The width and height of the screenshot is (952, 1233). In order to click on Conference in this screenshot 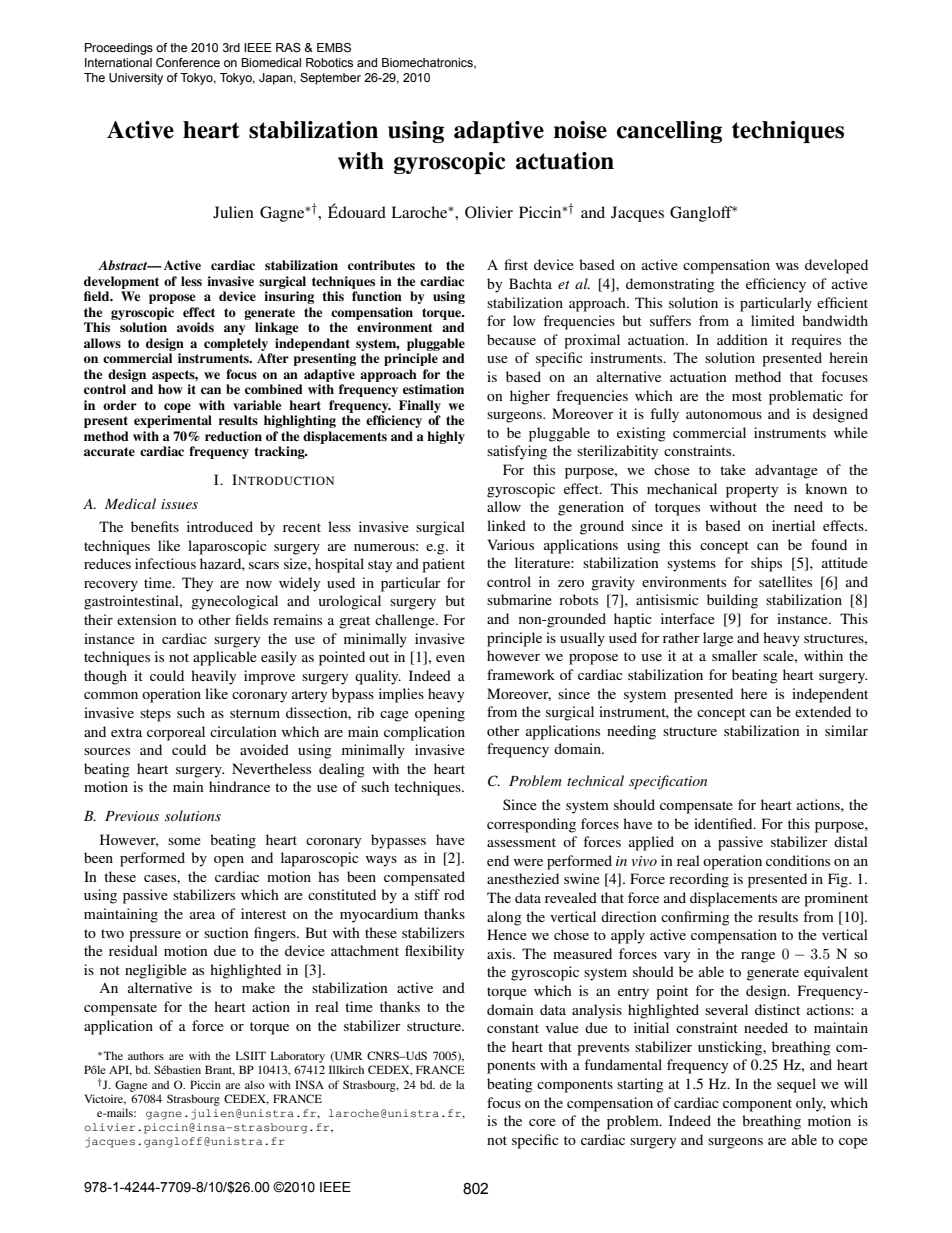, I will do `click(188, 62)`.
